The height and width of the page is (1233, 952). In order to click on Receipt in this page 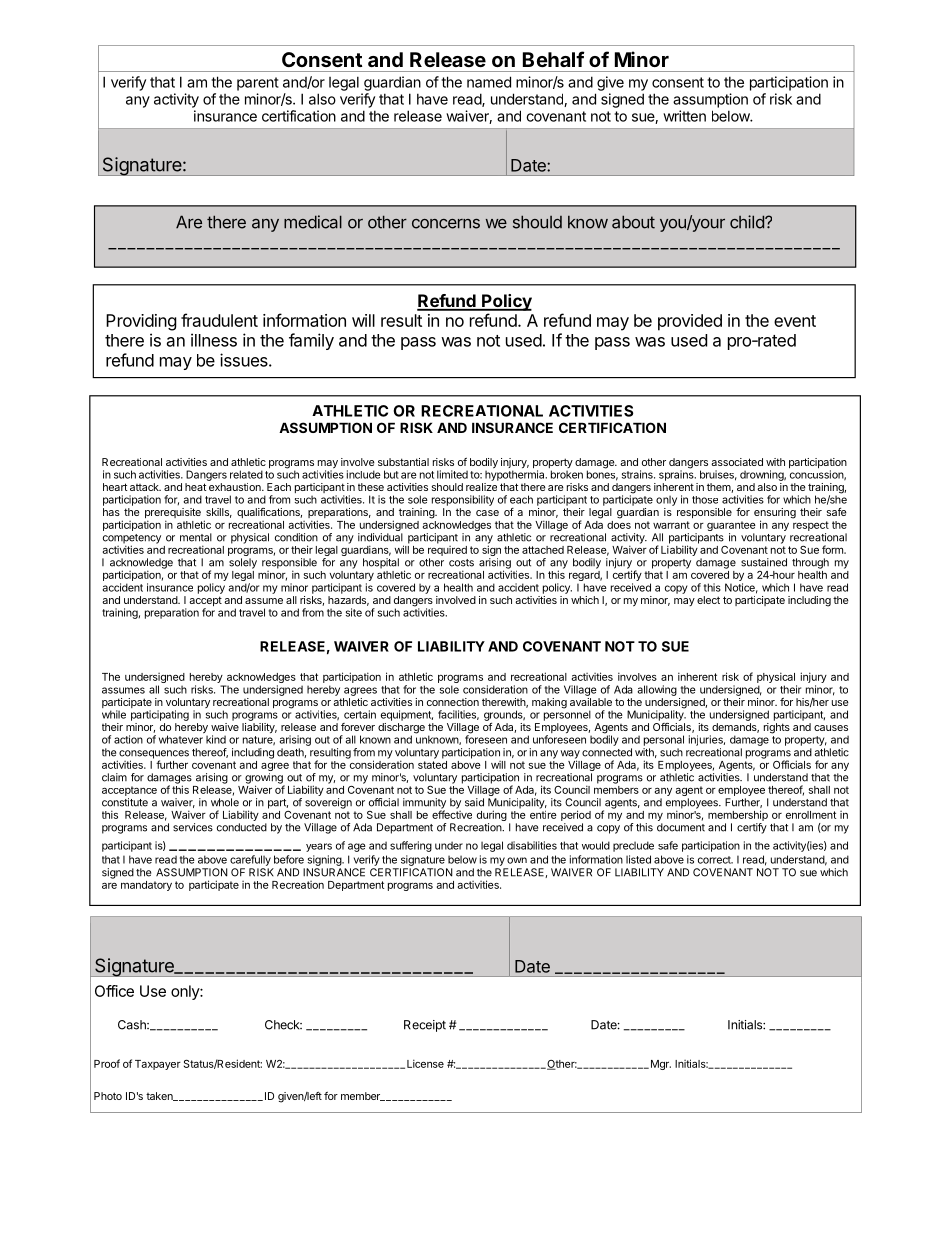, I will do `click(425, 1026)`.
